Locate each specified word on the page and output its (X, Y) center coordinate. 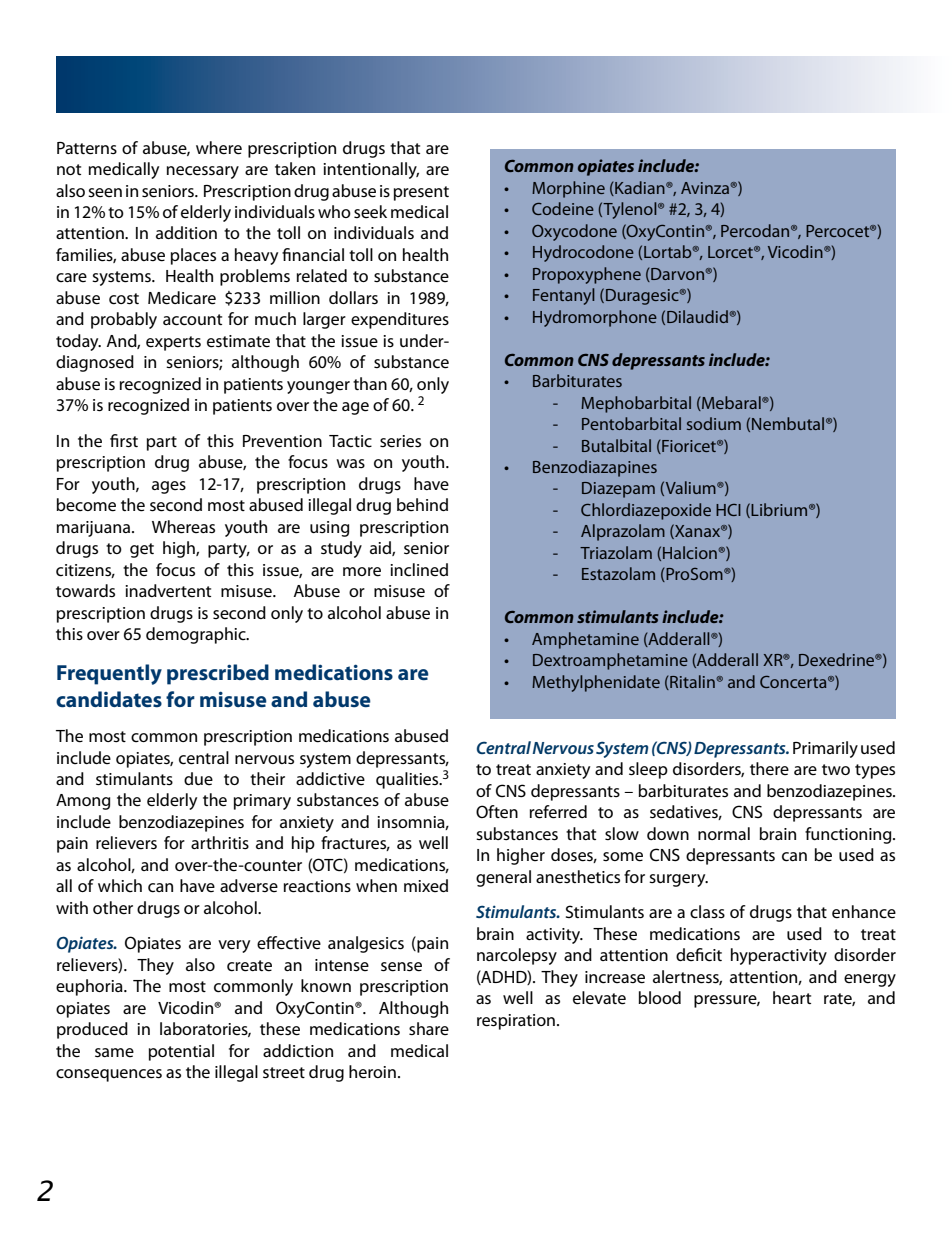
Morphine (568, 189)
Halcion (691, 552)
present (421, 193)
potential (181, 1052)
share (429, 1028)
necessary (203, 172)
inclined (419, 570)
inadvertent (168, 591)
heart (792, 998)
